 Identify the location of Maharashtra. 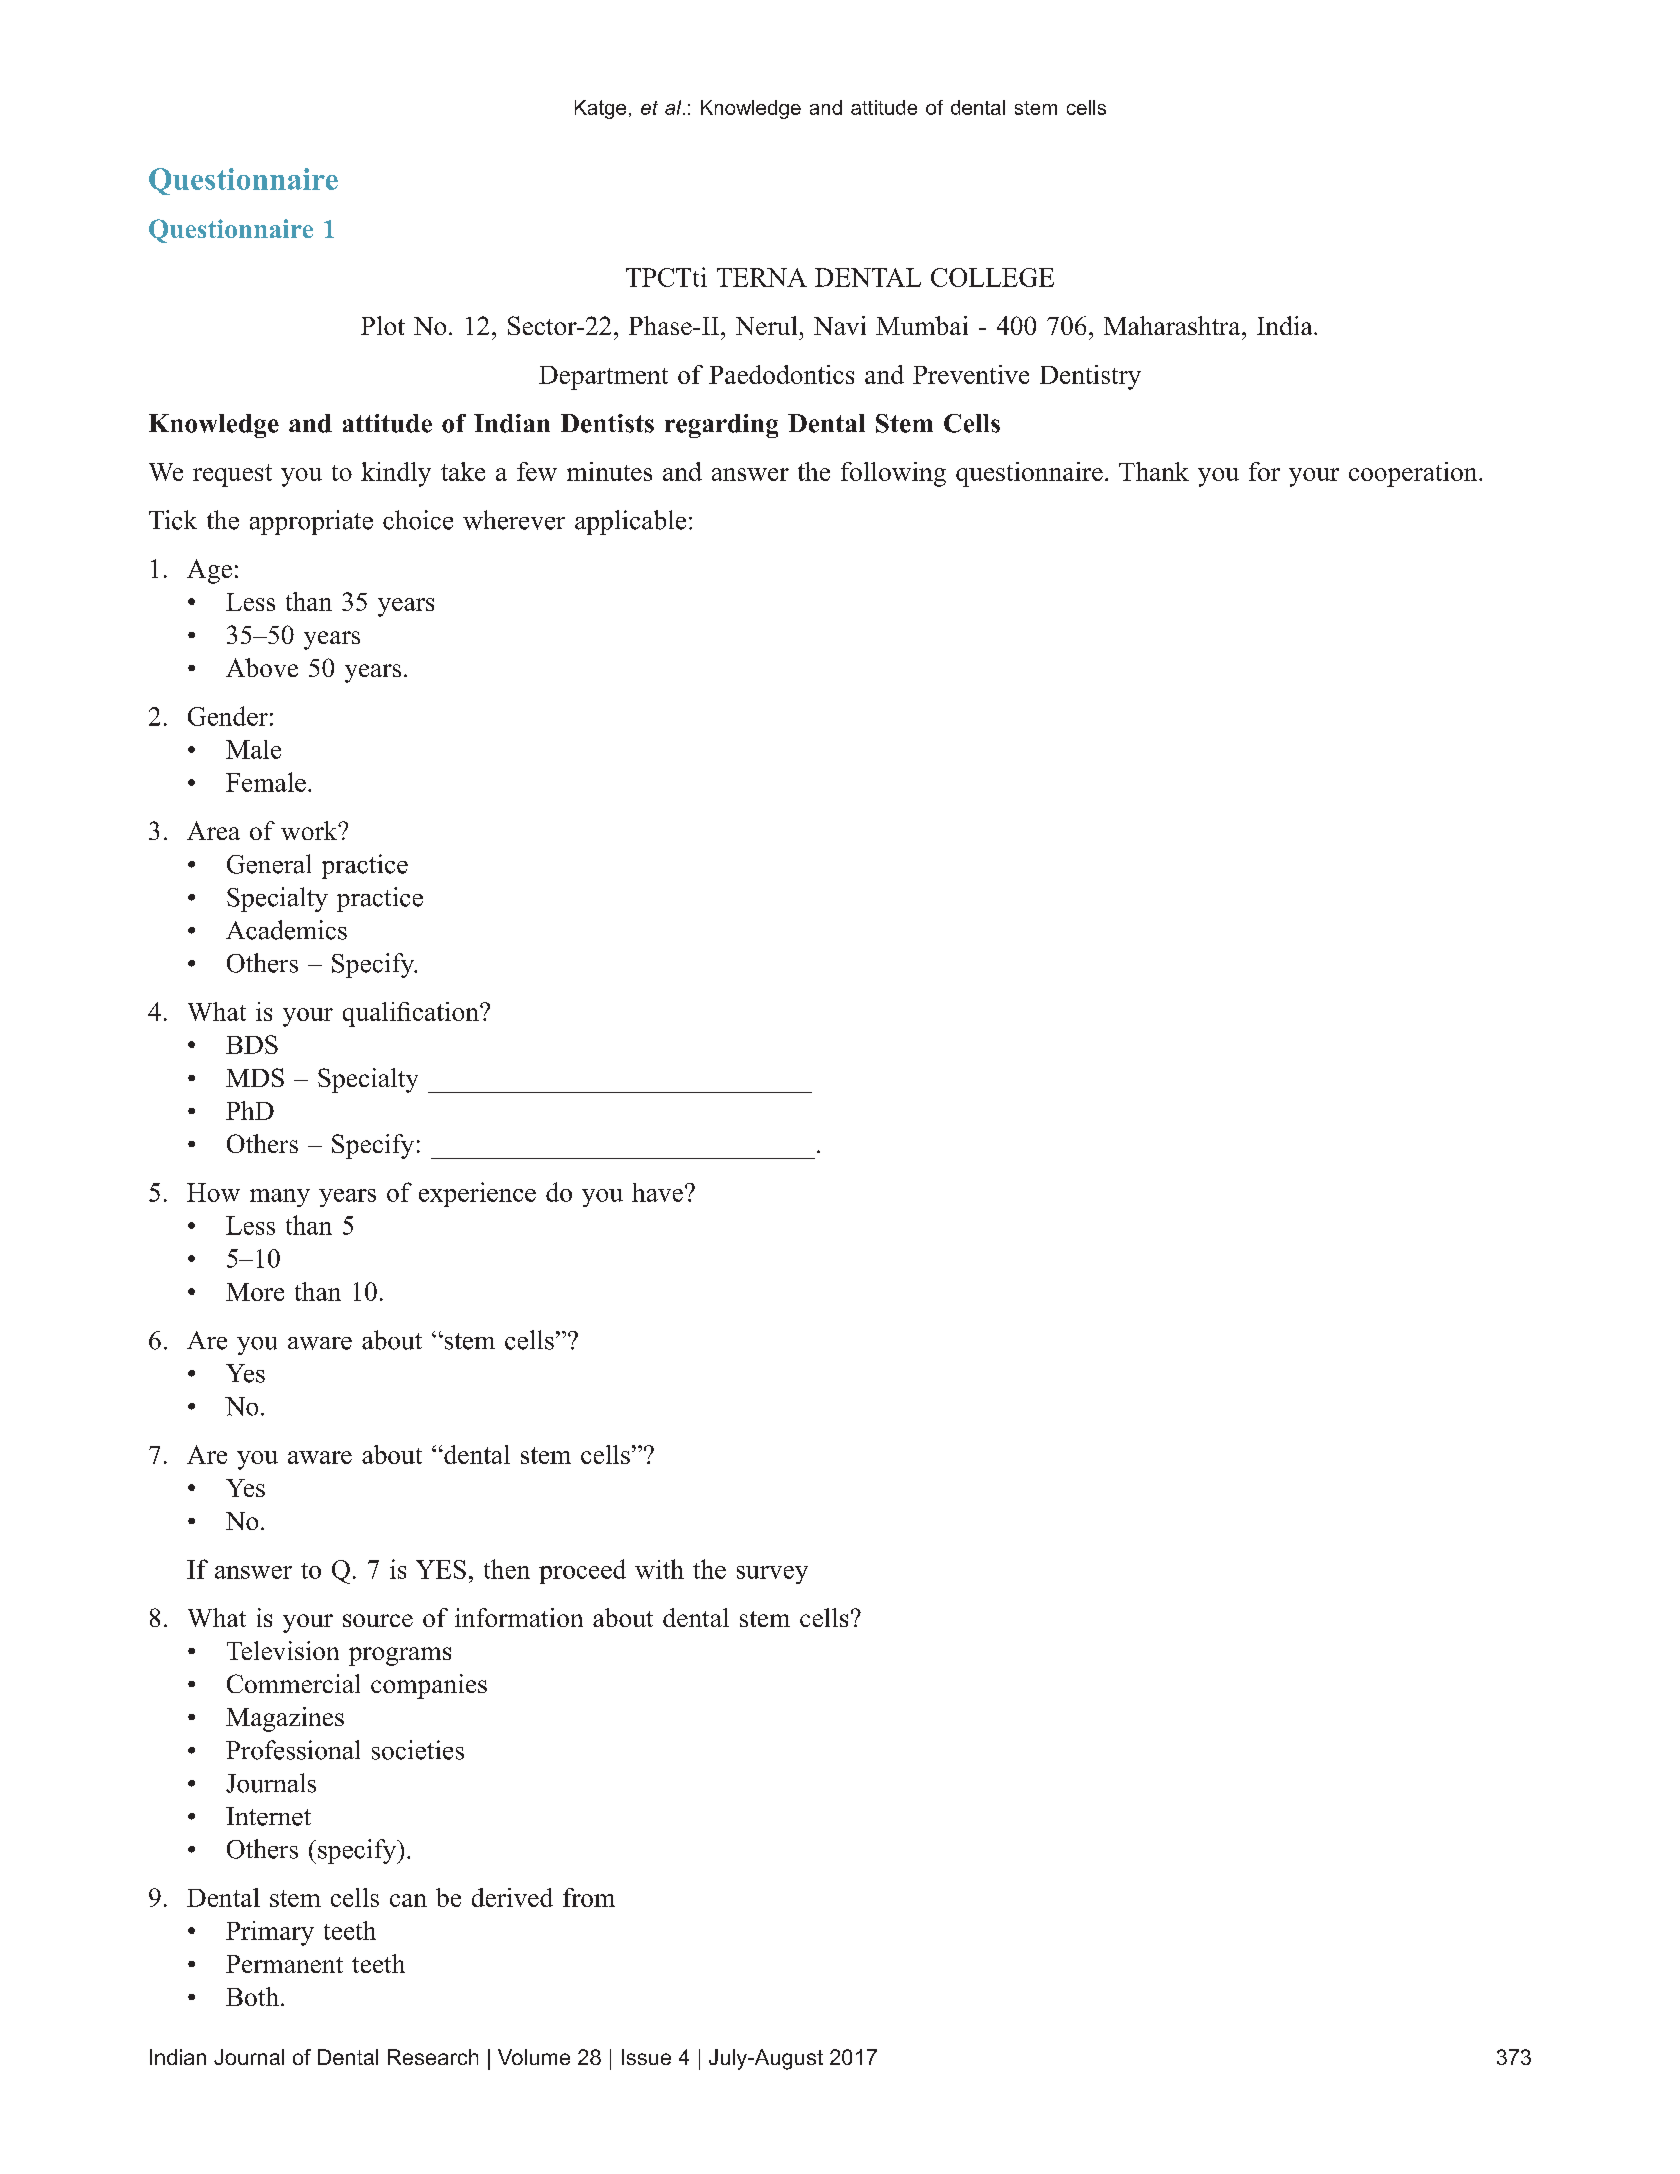
(1173, 325).
